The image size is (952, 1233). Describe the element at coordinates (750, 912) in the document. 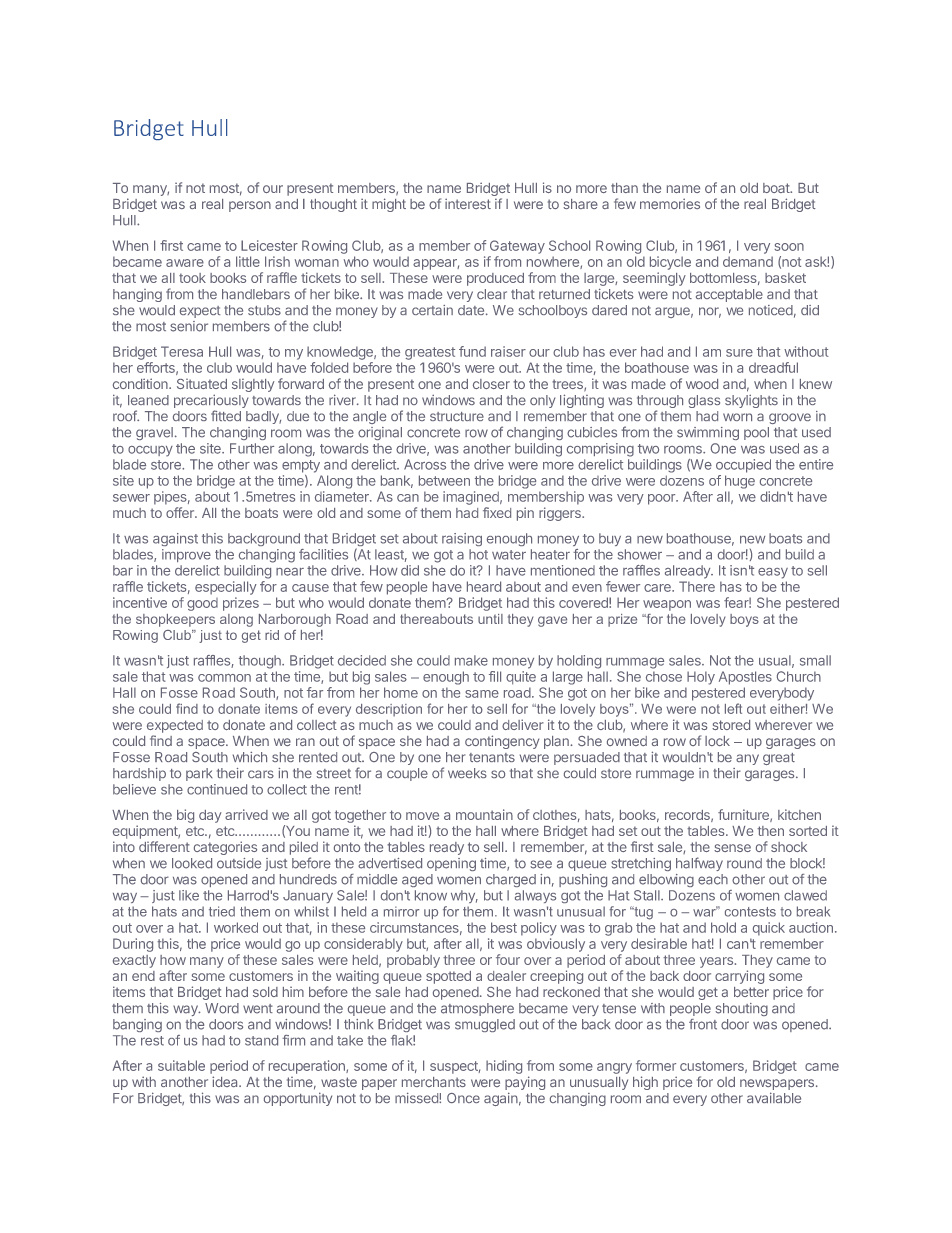

I see `contests` at that location.
